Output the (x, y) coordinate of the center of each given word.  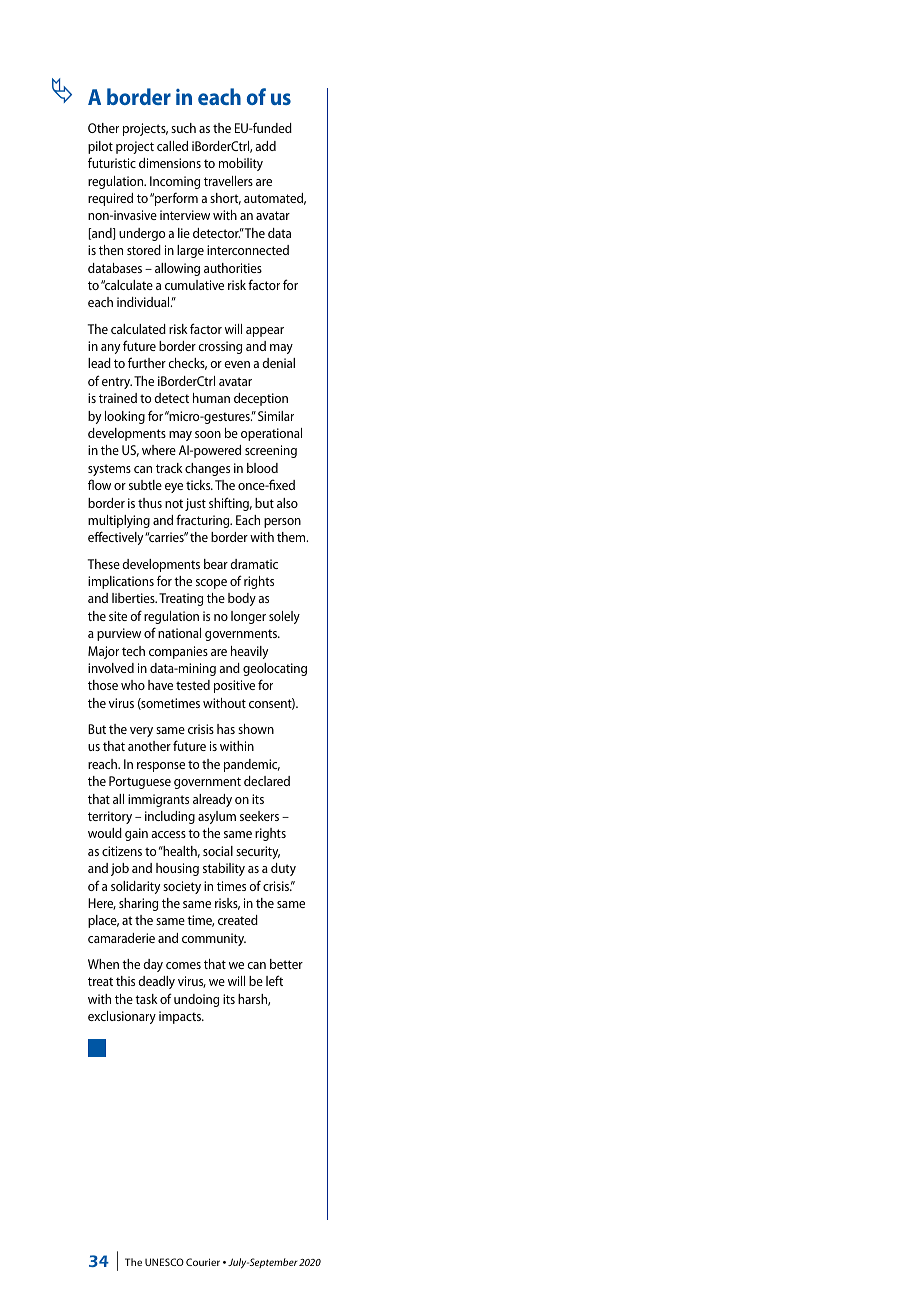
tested (193, 685)
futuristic (112, 162)
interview (185, 215)
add (266, 146)
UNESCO (164, 1262)
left (274, 980)
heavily (249, 652)
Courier (203, 1262)
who (133, 685)
